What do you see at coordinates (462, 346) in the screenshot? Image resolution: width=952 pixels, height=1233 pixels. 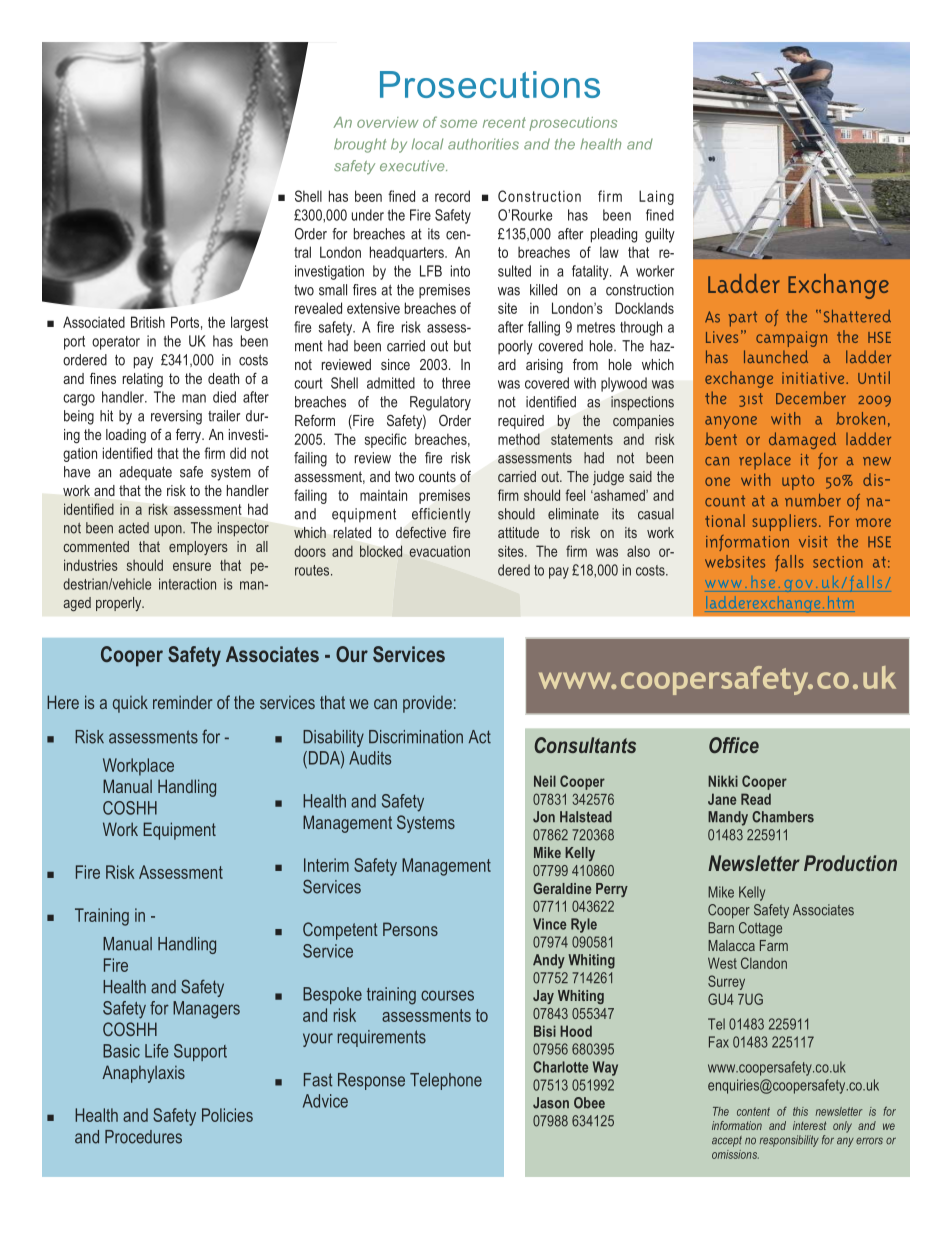 I see `but` at bounding box center [462, 346].
